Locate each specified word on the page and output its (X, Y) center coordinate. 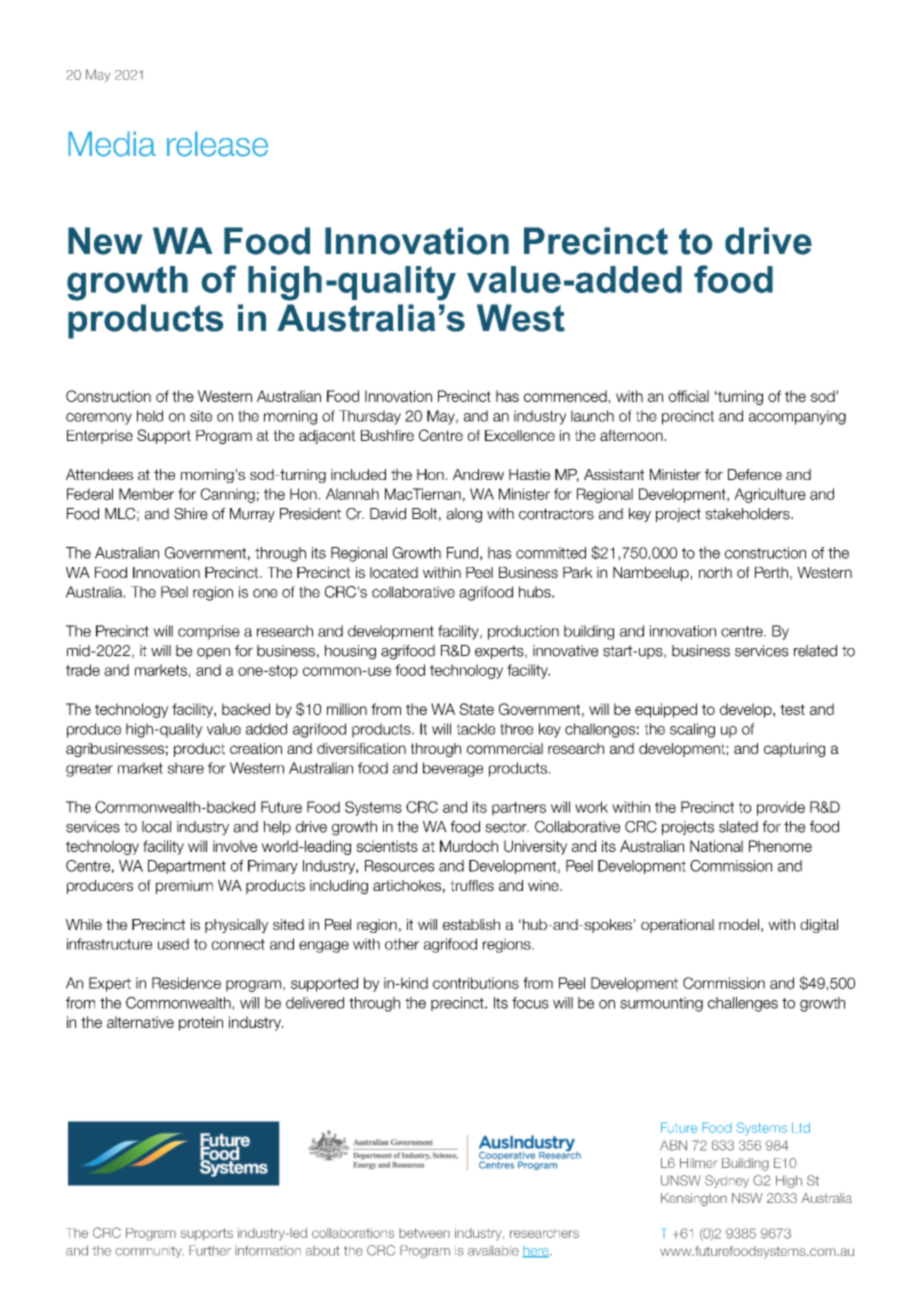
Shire (191, 514)
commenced (565, 396)
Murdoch (469, 846)
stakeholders (748, 514)
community (149, 1252)
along (464, 515)
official (689, 396)
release (217, 144)
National (716, 846)
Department (187, 867)
